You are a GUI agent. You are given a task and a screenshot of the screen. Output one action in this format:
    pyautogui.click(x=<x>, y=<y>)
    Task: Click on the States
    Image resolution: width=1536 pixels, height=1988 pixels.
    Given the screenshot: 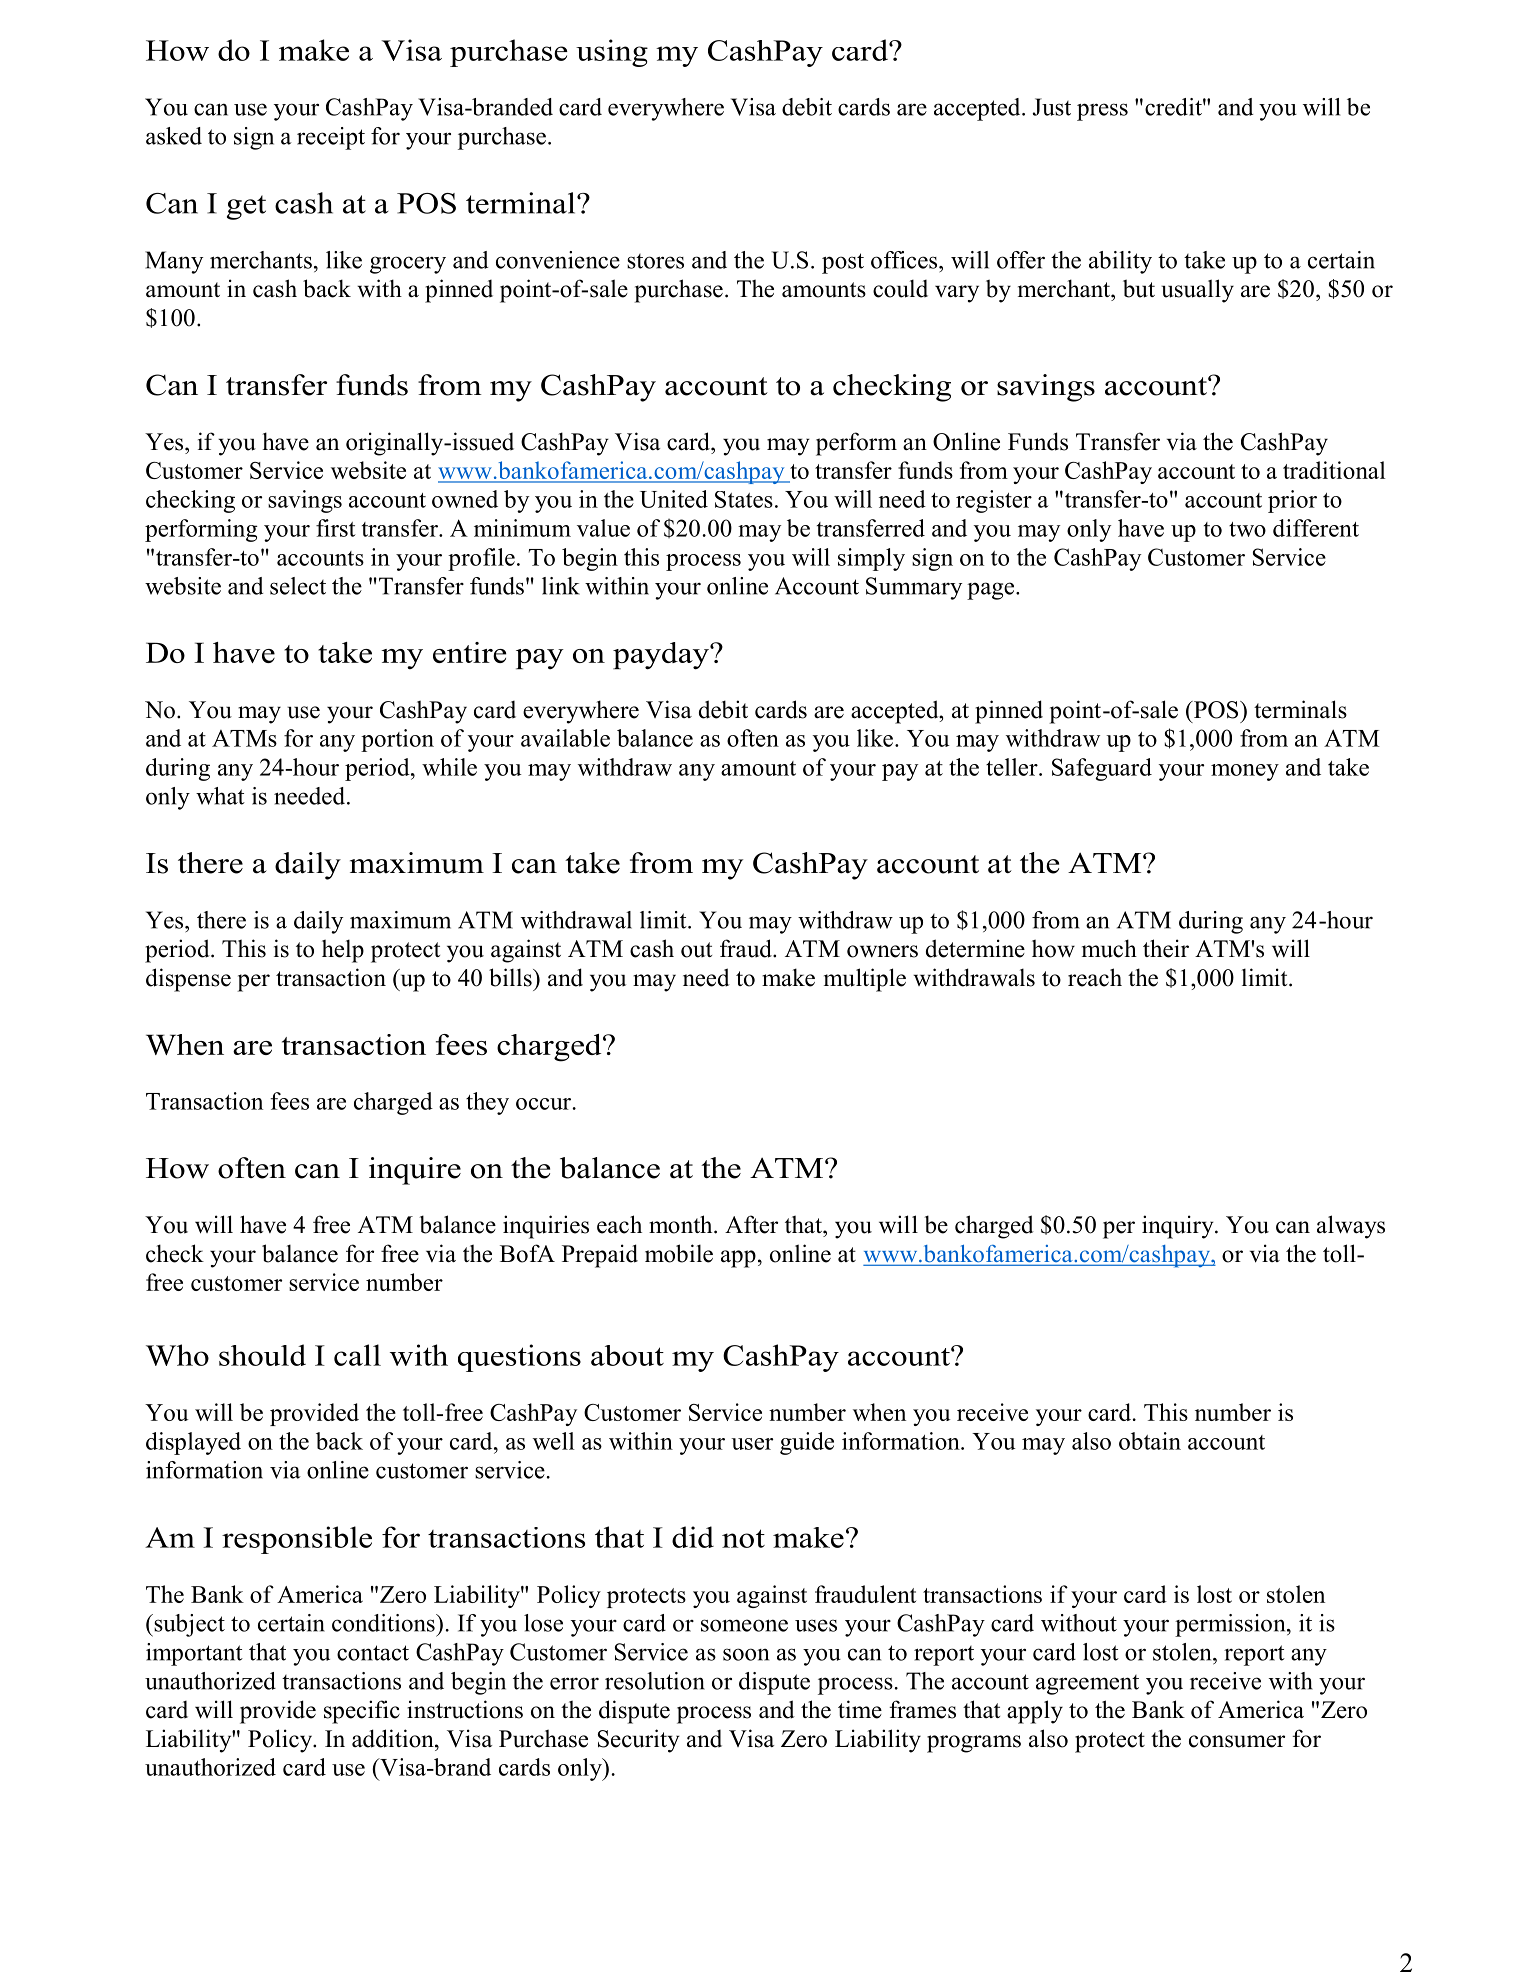 What is the action you would take?
    pyautogui.click(x=744, y=499)
